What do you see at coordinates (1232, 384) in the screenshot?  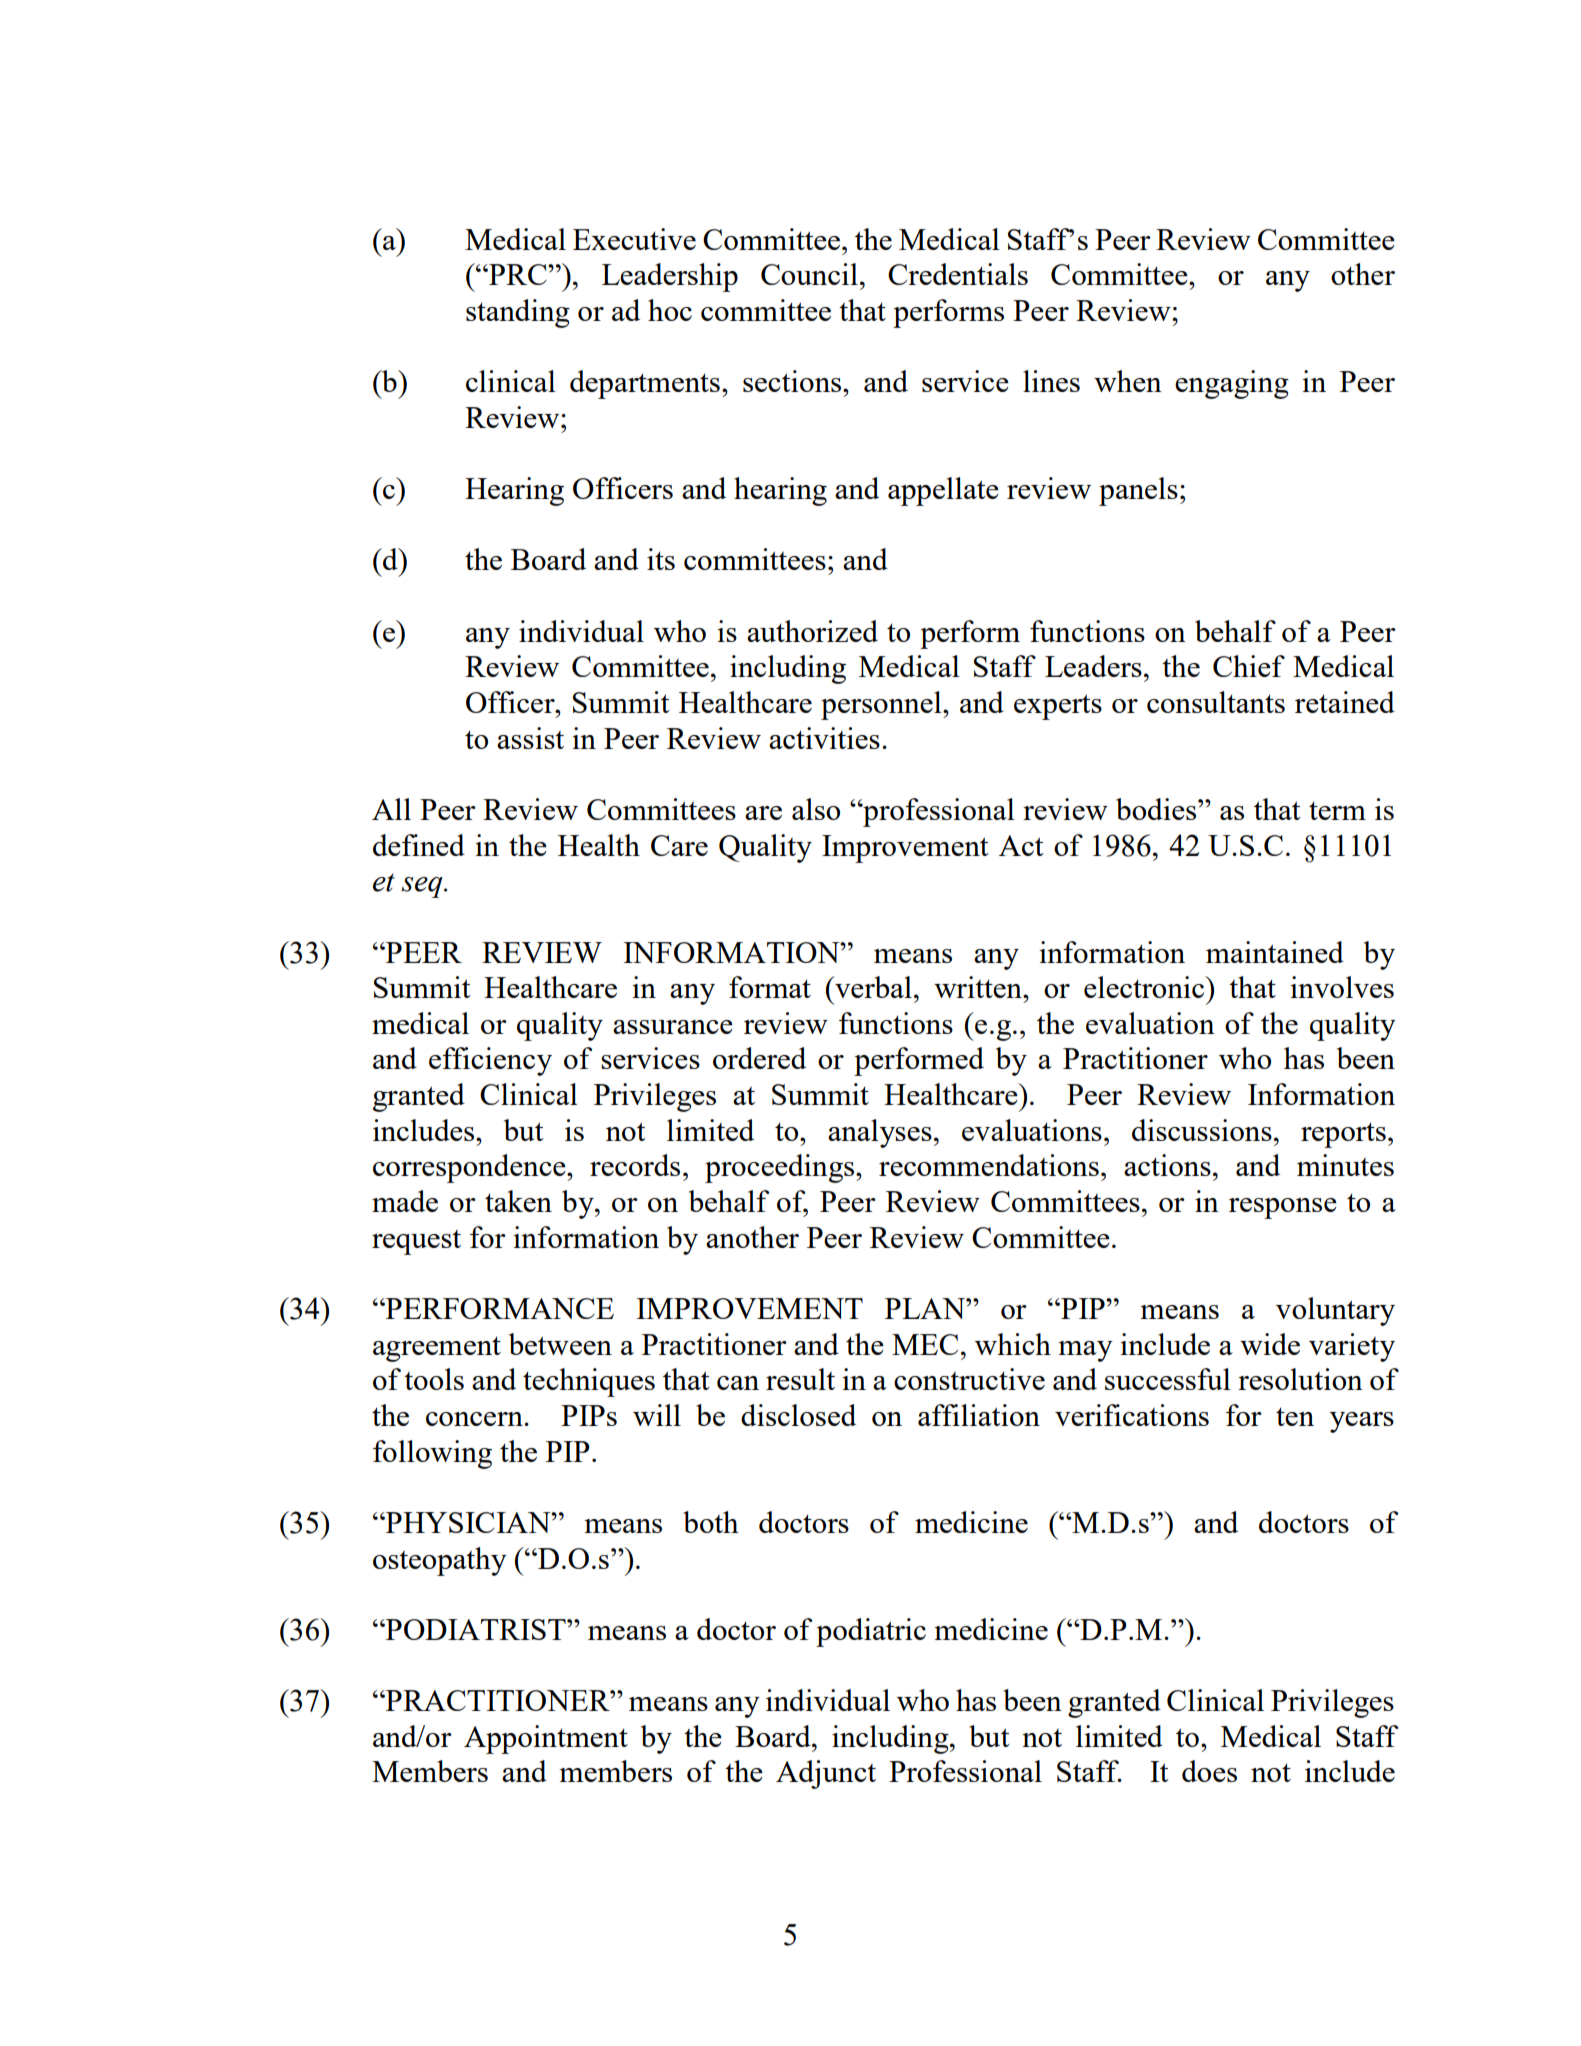 I see `engaging` at bounding box center [1232, 384].
